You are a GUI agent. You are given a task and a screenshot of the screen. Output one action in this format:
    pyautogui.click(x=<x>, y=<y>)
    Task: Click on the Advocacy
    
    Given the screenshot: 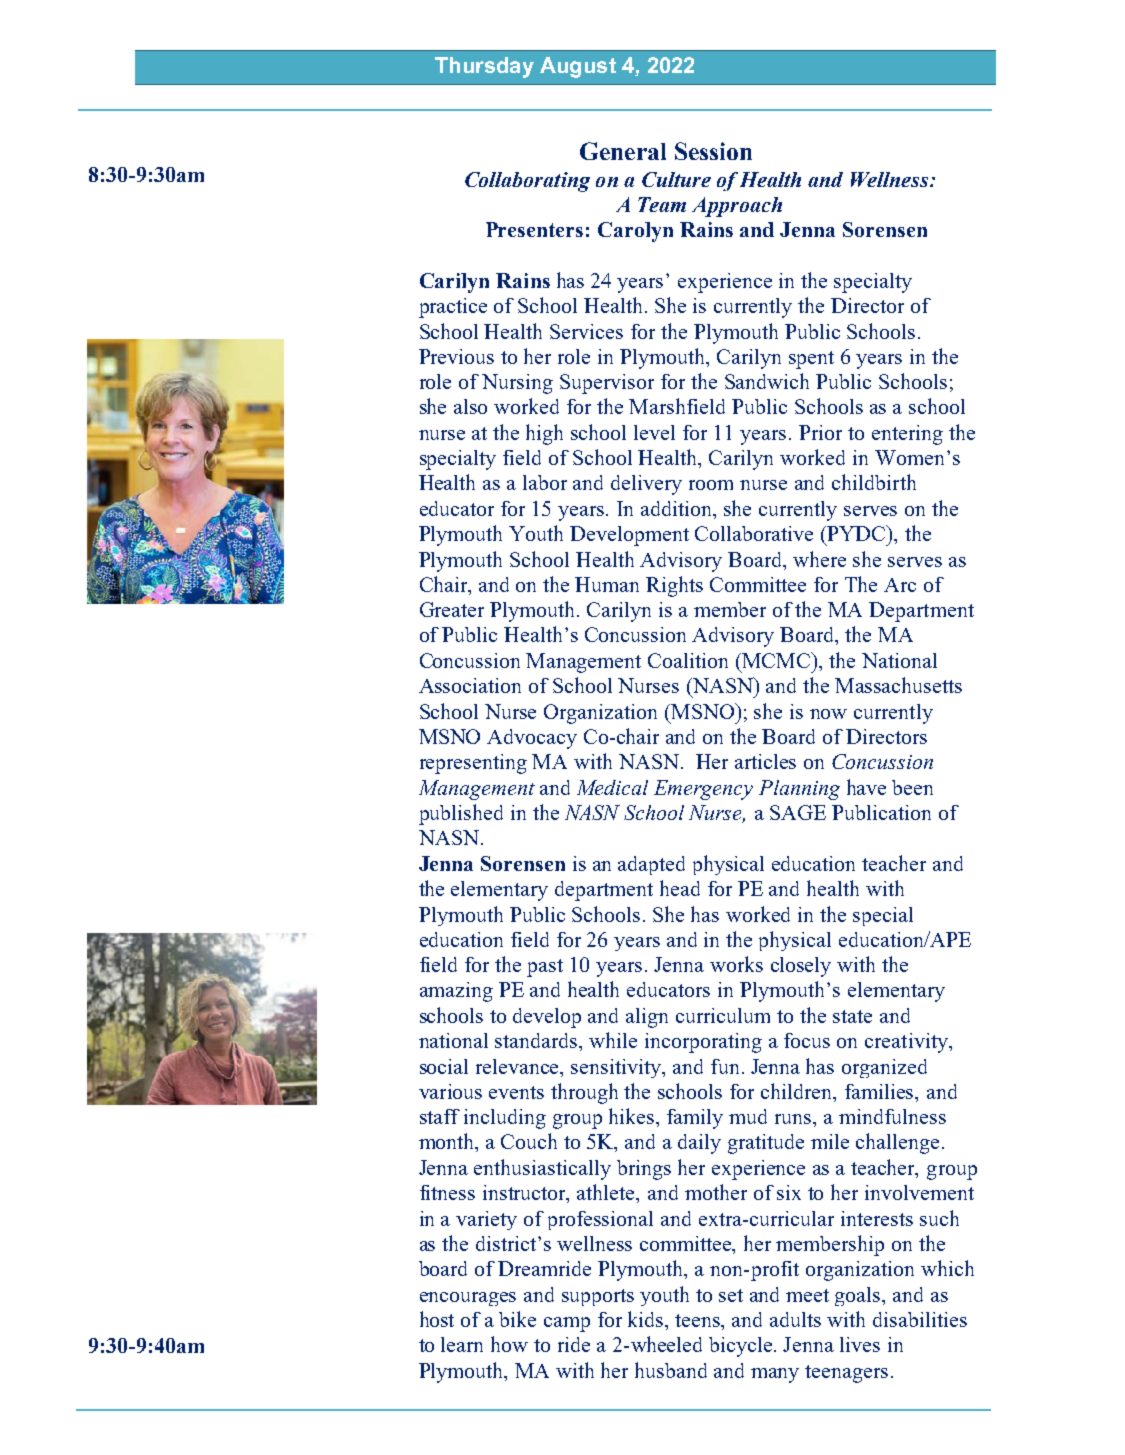 What is the action you would take?
    pyautogui.click(x=532, y=739)
